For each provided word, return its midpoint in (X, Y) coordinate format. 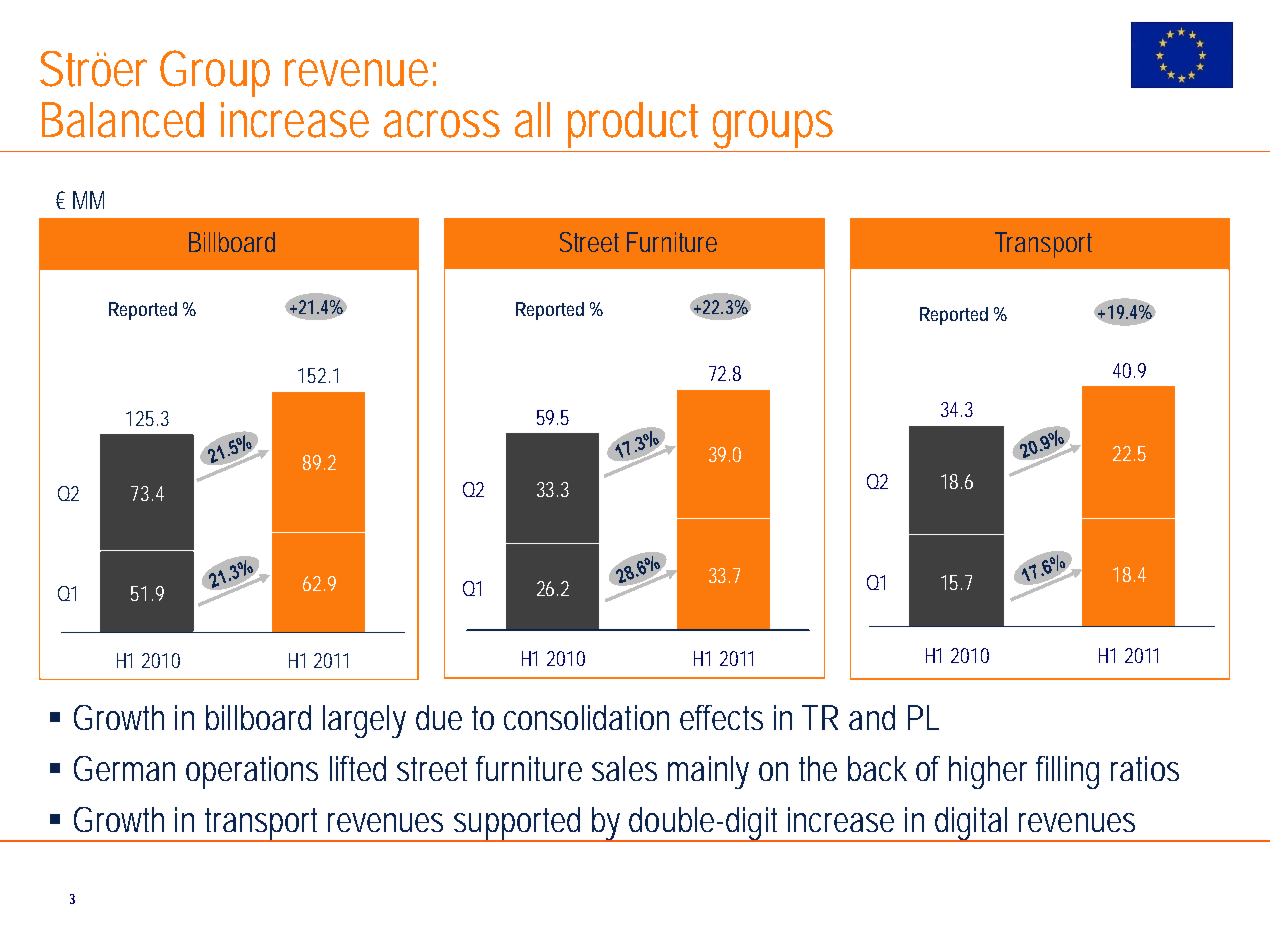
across (442, 124)
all (532, 120)
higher (988, 772)
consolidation (586, 717)
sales (624, 768)
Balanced (123, 120)
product (633, 125)
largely (364, 721)
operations (252, 772)
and (872, 717)
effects (721, 717)
